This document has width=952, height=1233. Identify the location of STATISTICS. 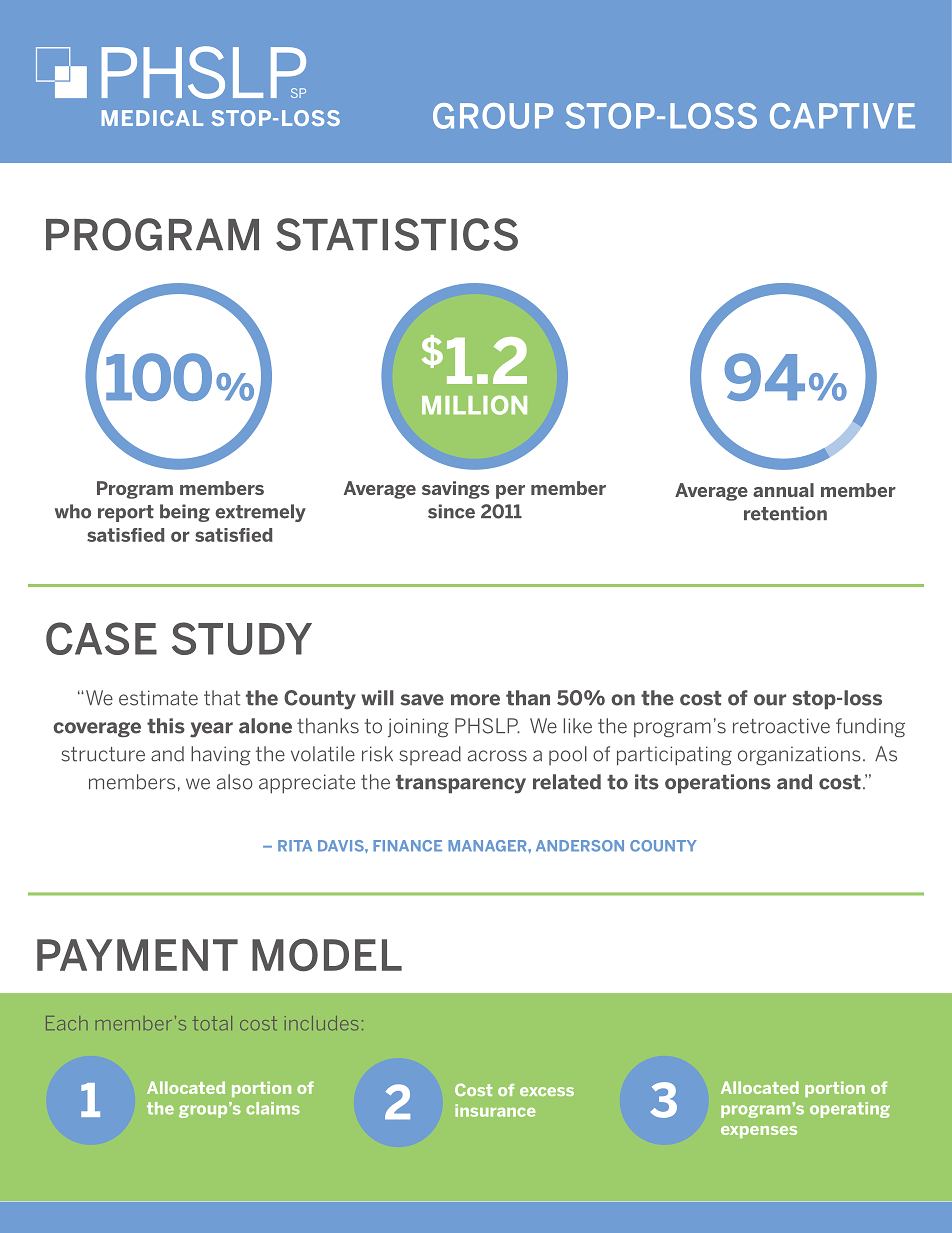
(397, 234).
